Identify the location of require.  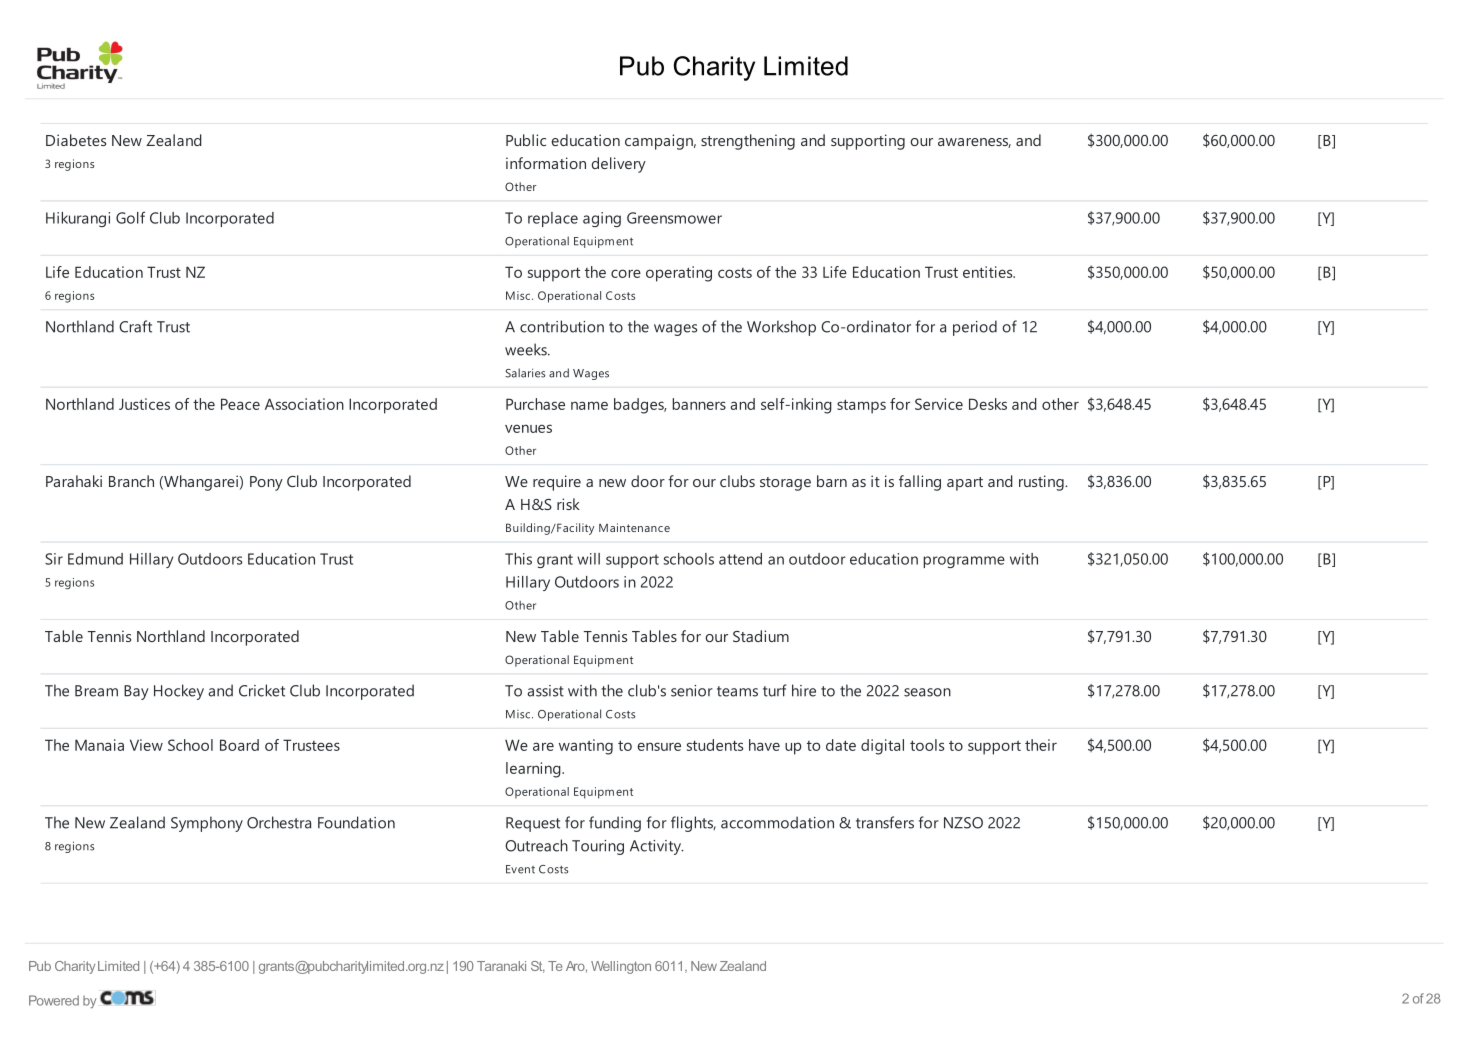
(557, 483).
